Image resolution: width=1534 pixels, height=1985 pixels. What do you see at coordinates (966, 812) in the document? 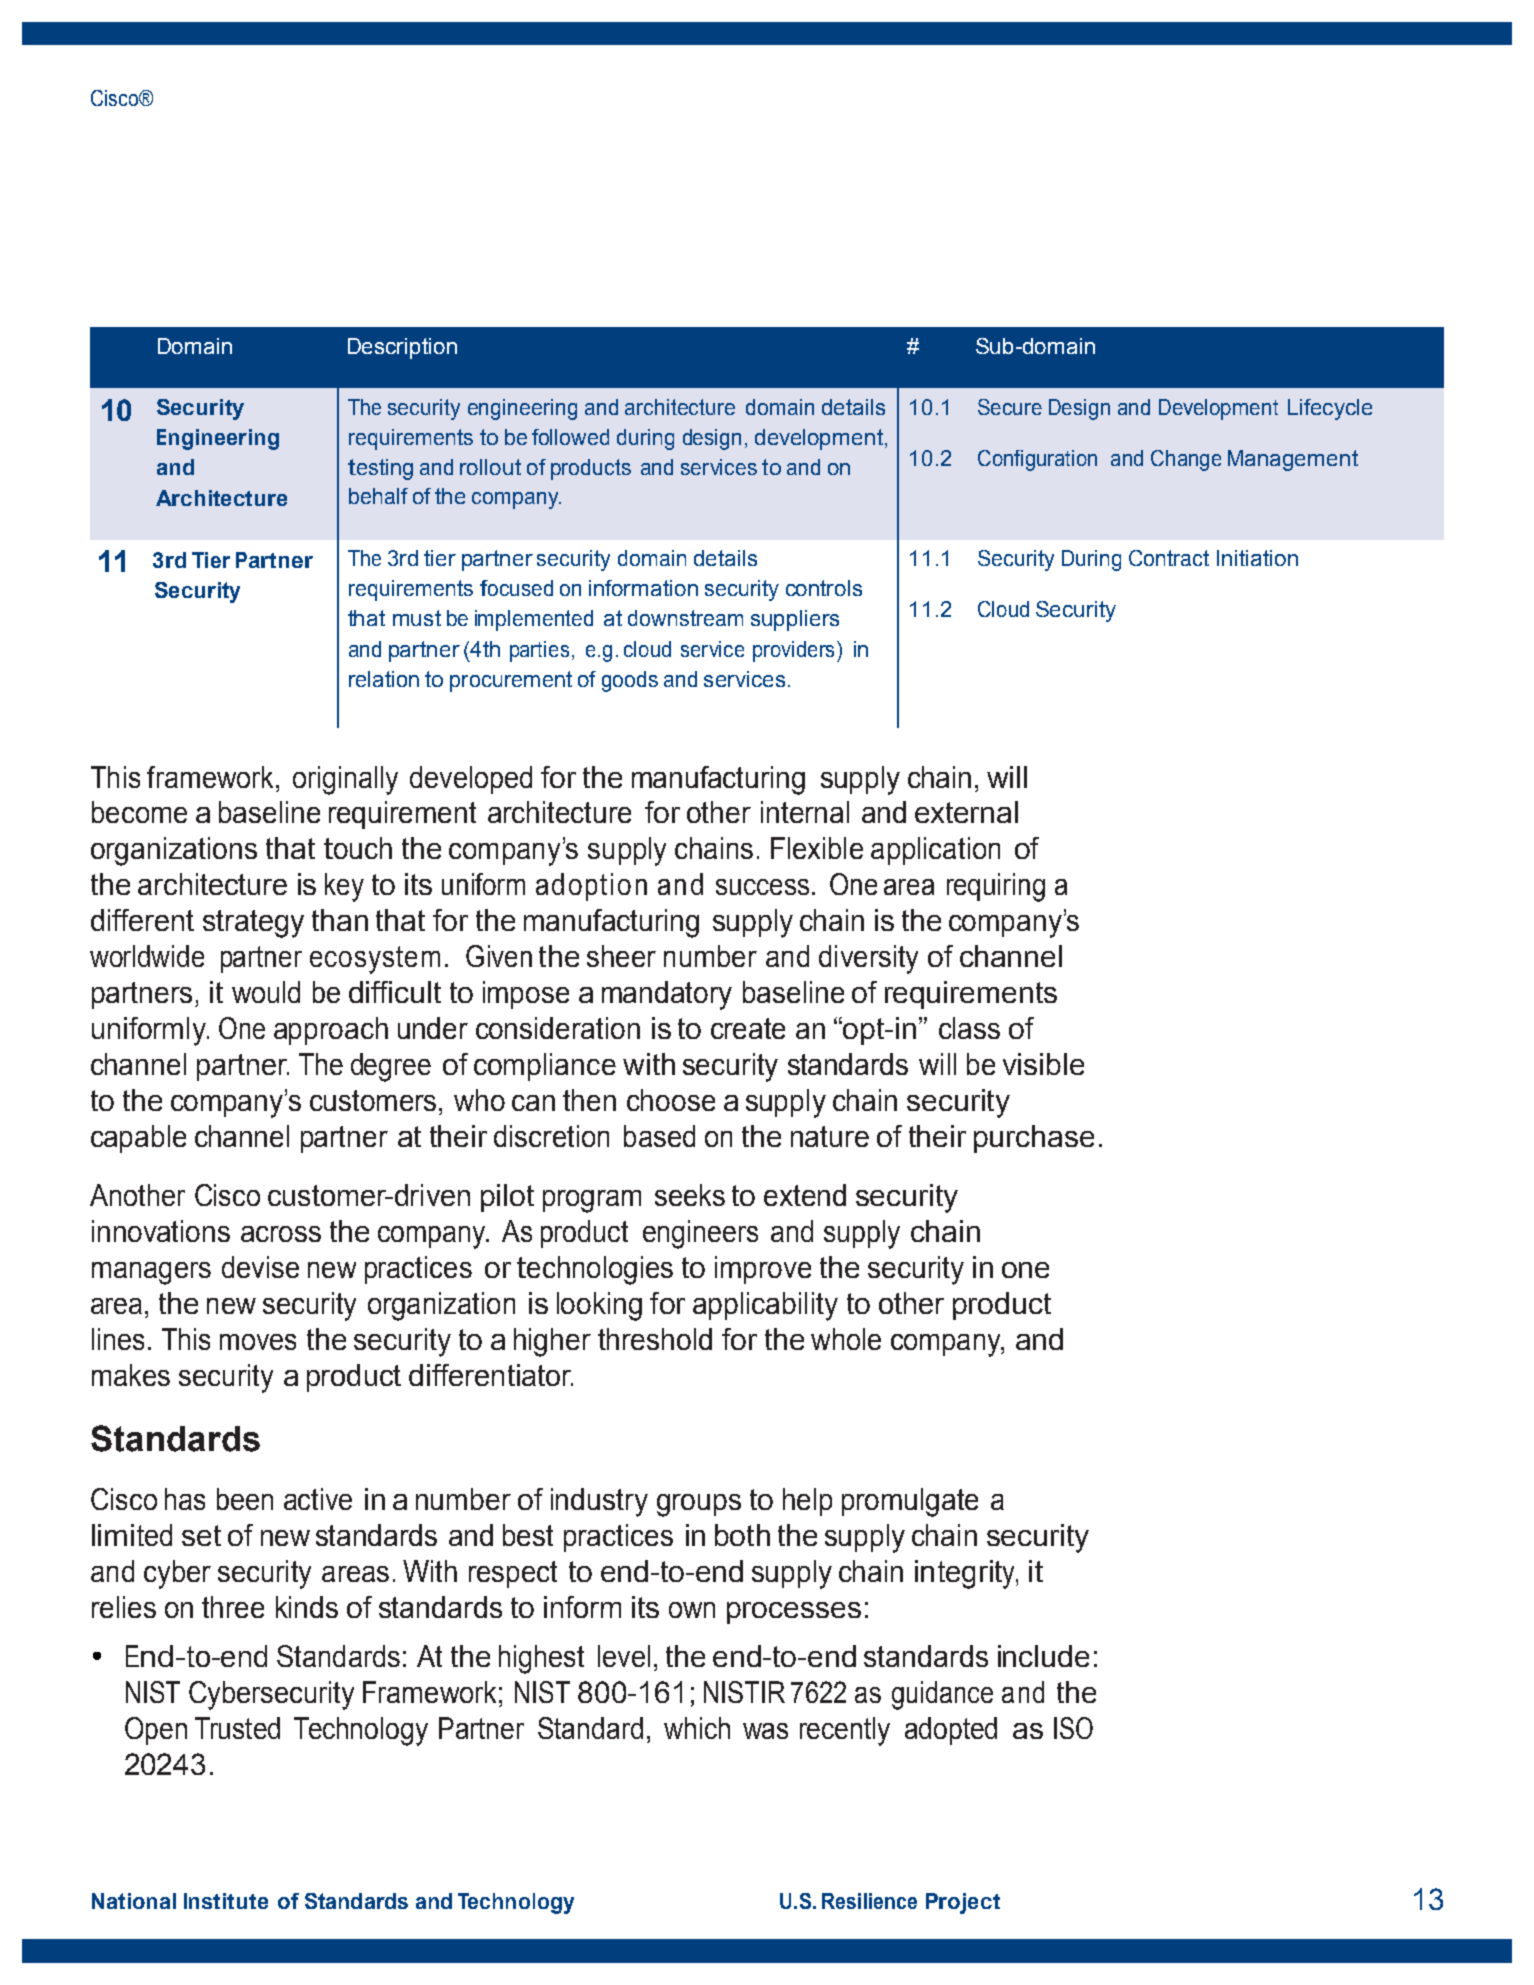
I see `external` at bounding box center [966, 812].
